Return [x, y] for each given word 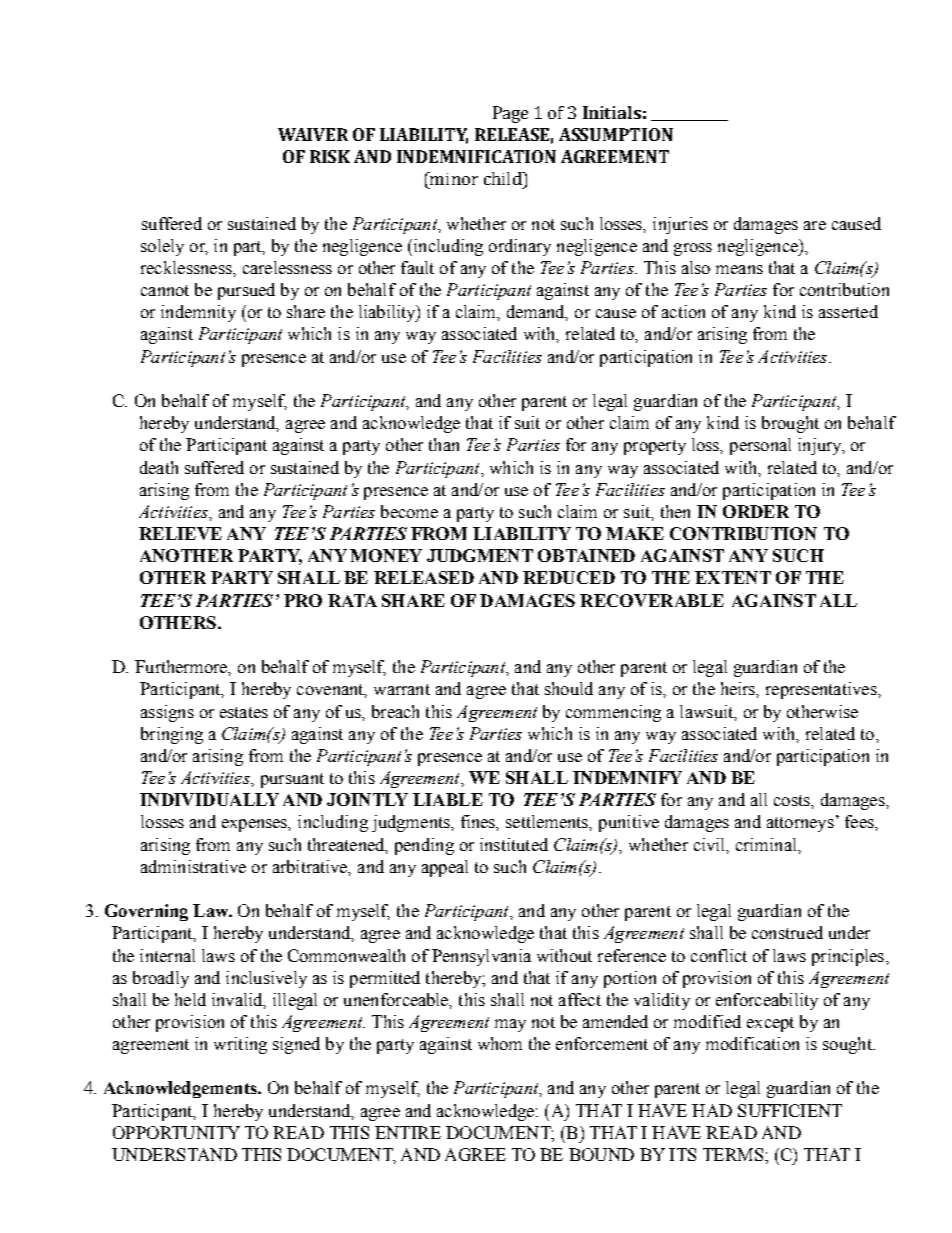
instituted [514, 844]
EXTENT [733, 577]
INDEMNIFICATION [476, 156]
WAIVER [313, 134]
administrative [193, 866]
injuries [680, 225]
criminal [767, 844]
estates [244, 712]
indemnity [198, 313]
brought [790, 424]
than [444, 444]
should [569, 688]
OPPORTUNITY [176, 1132]
